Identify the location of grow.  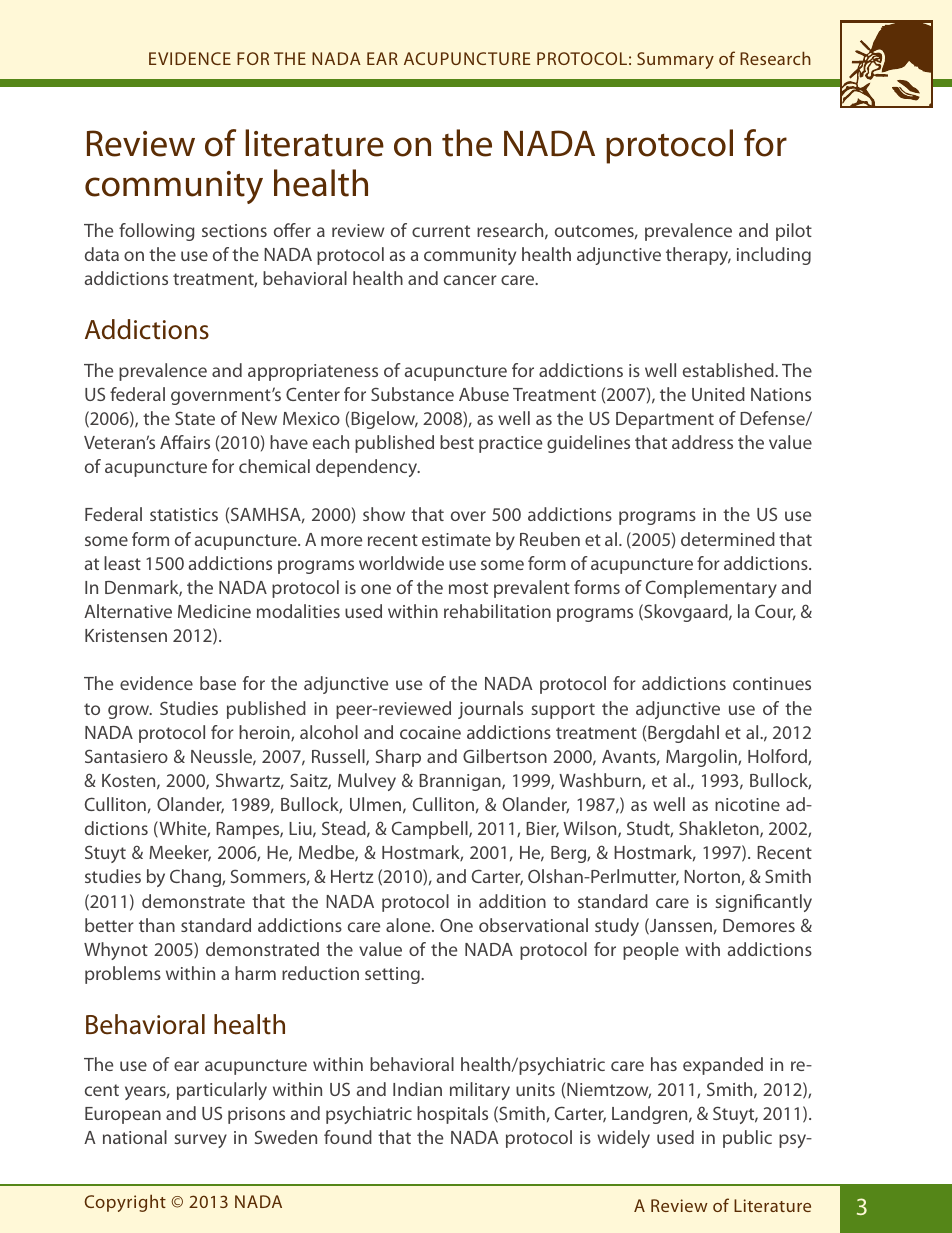
(130, 712).
